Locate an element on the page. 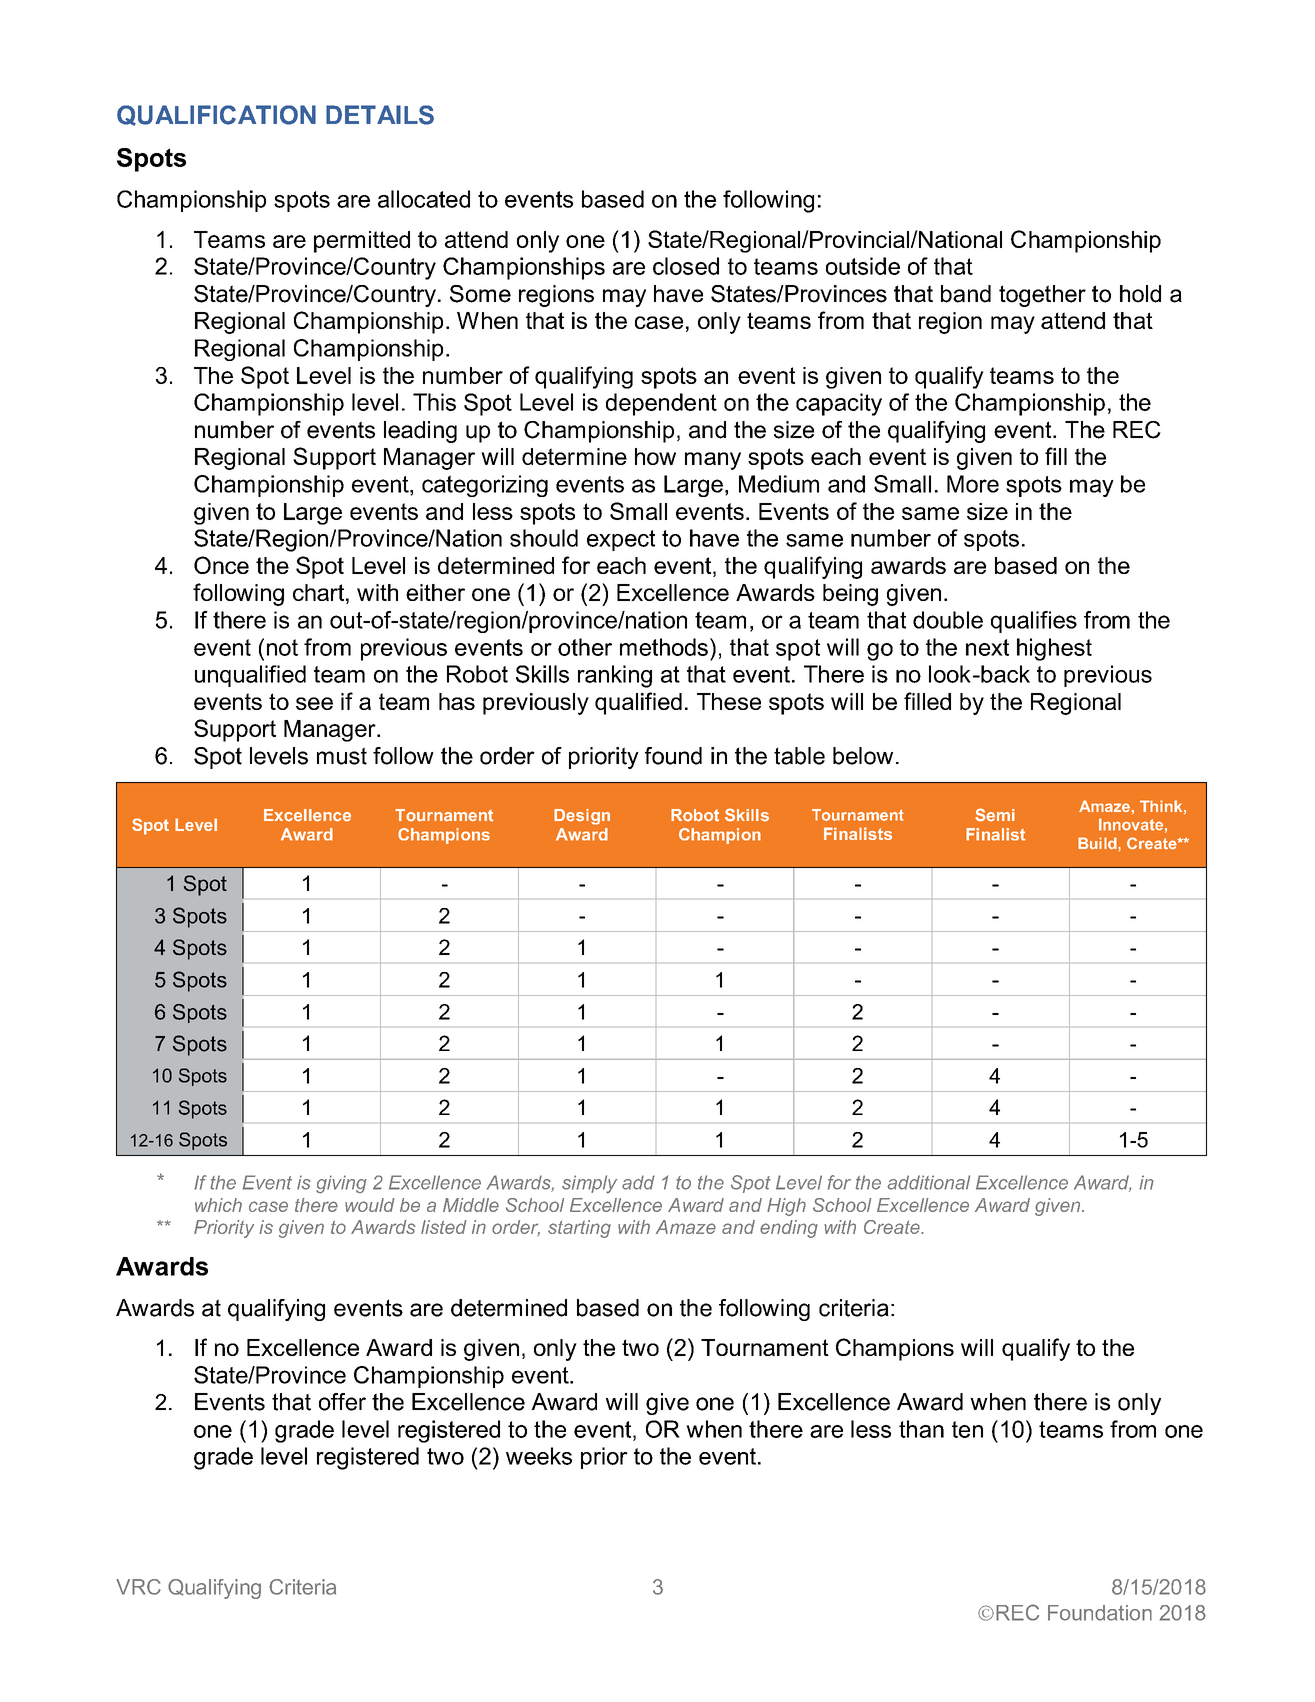 The width and height of the page is (1315, 1702). expect is located at coordinates (621, 540).
